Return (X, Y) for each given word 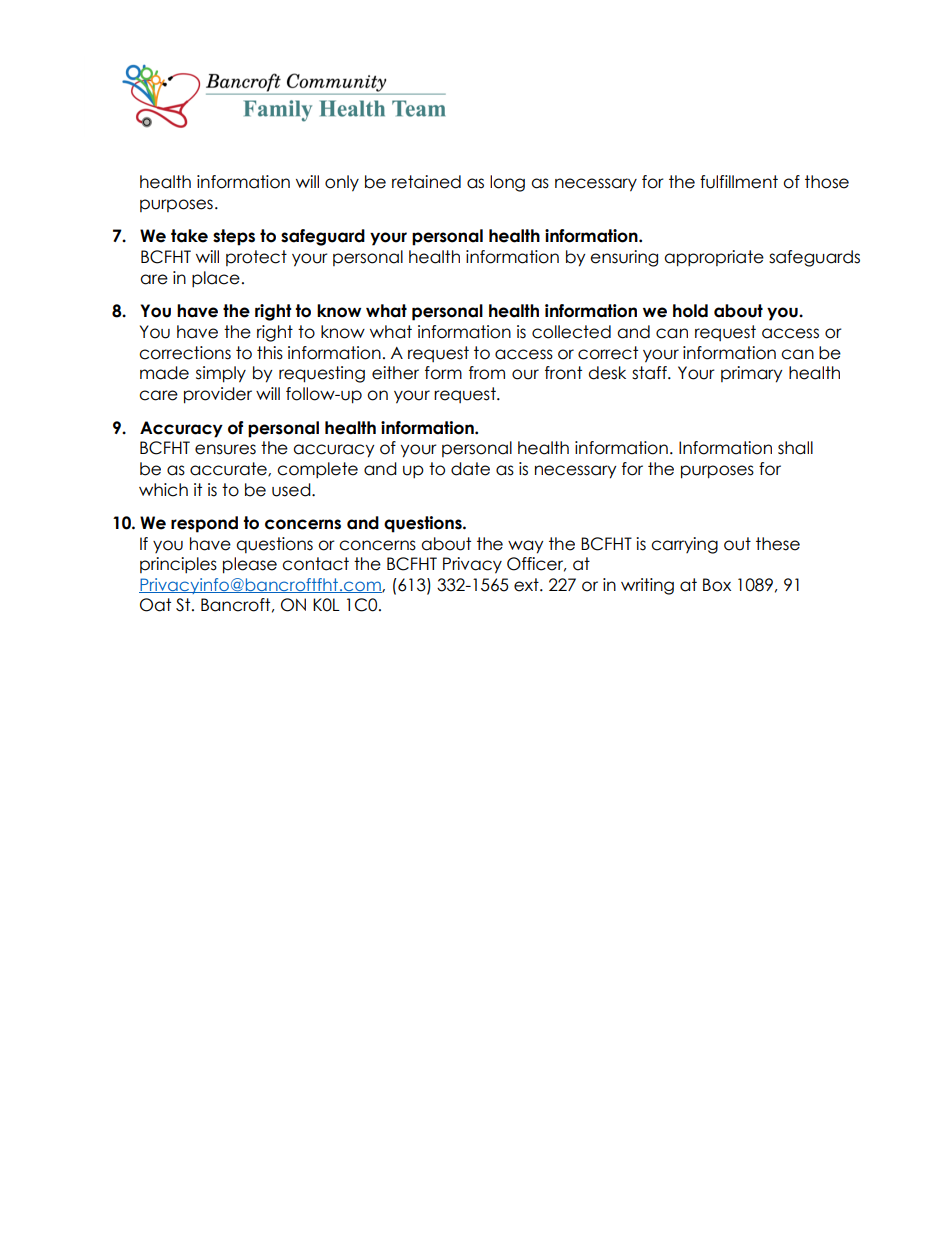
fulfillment (739, 182)
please (250, 565)
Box (717, 585)
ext (527, 585)
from (487, 373)
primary (752, 374)
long (507, 183)
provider (218, 395)
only (342, 183)
